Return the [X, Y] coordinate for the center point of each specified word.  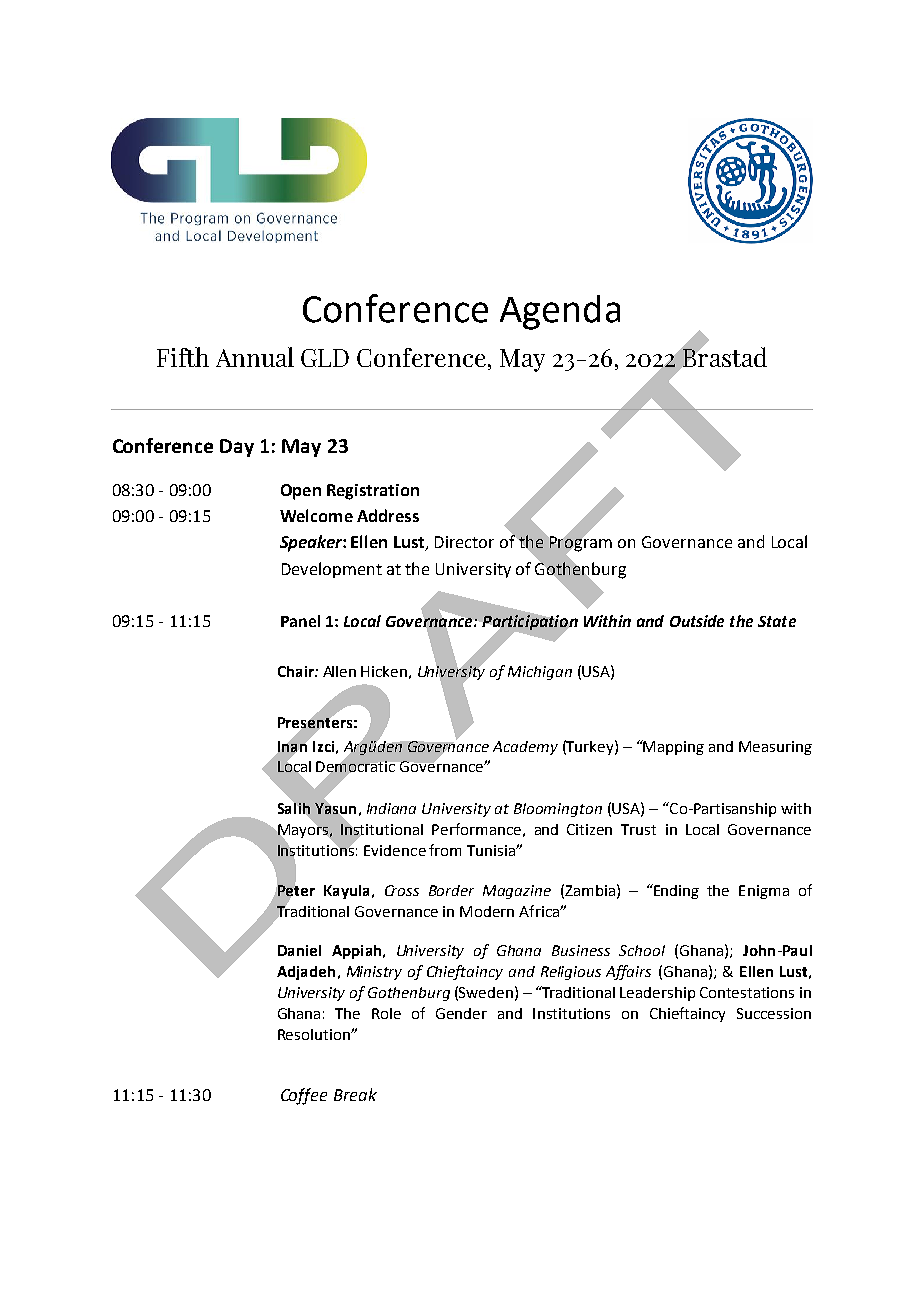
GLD [325, 358]
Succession [774, 1013]
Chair [297, 671]
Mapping [673, 747]
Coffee [304, 1096]
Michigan [540, 673]
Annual [255, 357]
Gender [461, 1013]
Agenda [560, 312]
